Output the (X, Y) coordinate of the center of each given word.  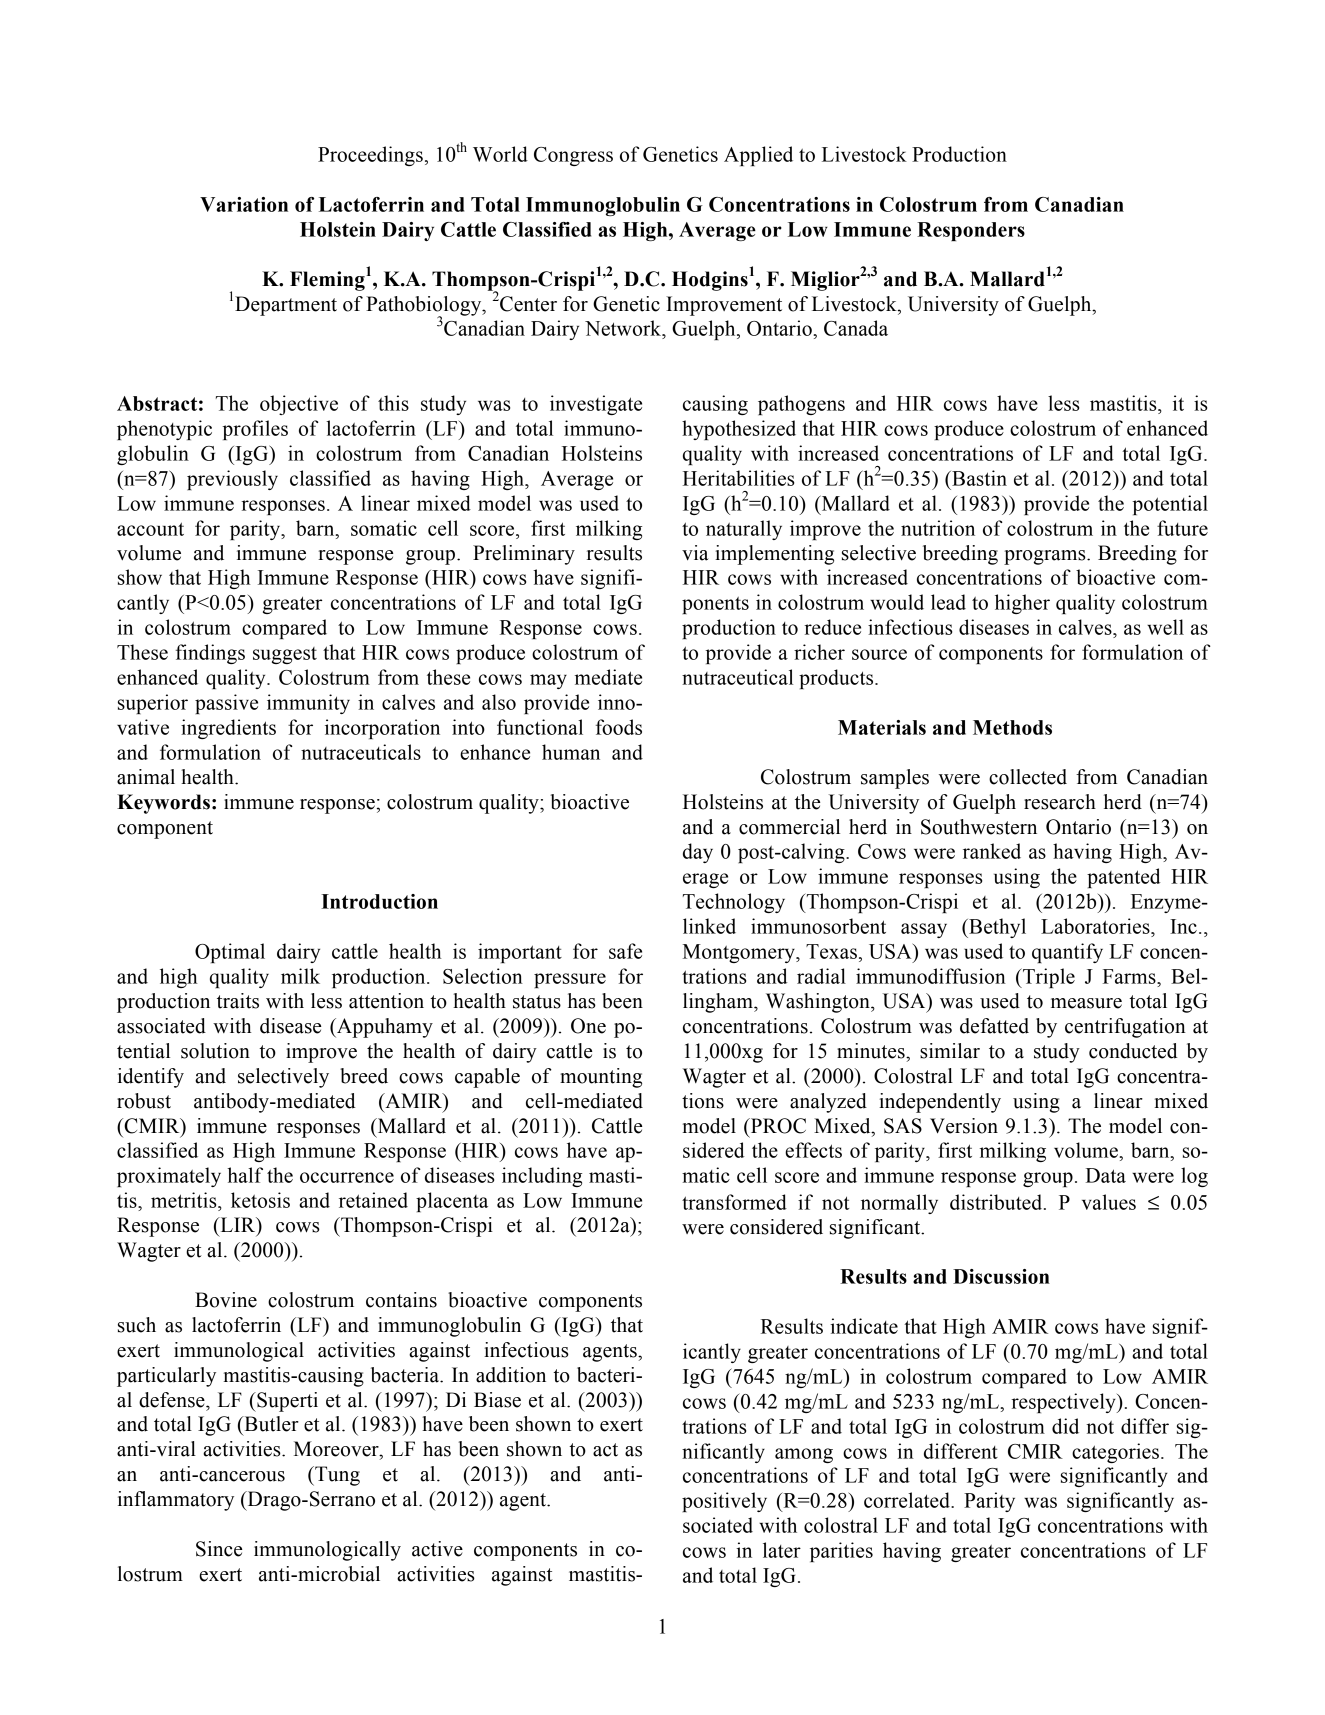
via (695, 553)
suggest (285, 655)
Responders (971, 231)
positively (724, 1502)
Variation (244, 204)
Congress (573, 156)
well (1165, 627)
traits (238, 1001)
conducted (1133, 1051)
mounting (601, 1078)
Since (219, 1549)
